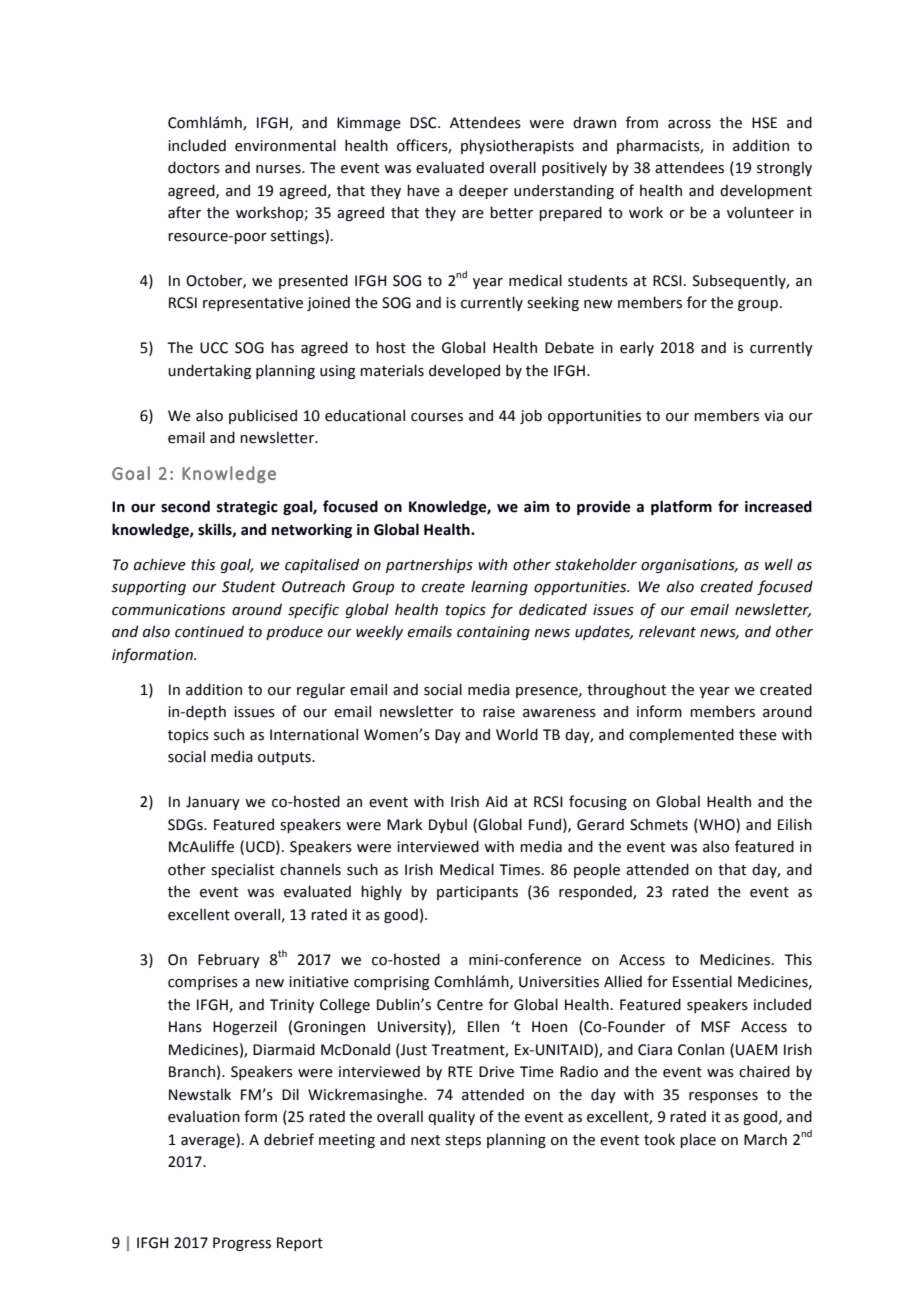 The height and width of the page is (1308, 924). What do you see at coordinates (242, 1244) in the page?
I see `Progress` at bounding box center [242, 1244].
